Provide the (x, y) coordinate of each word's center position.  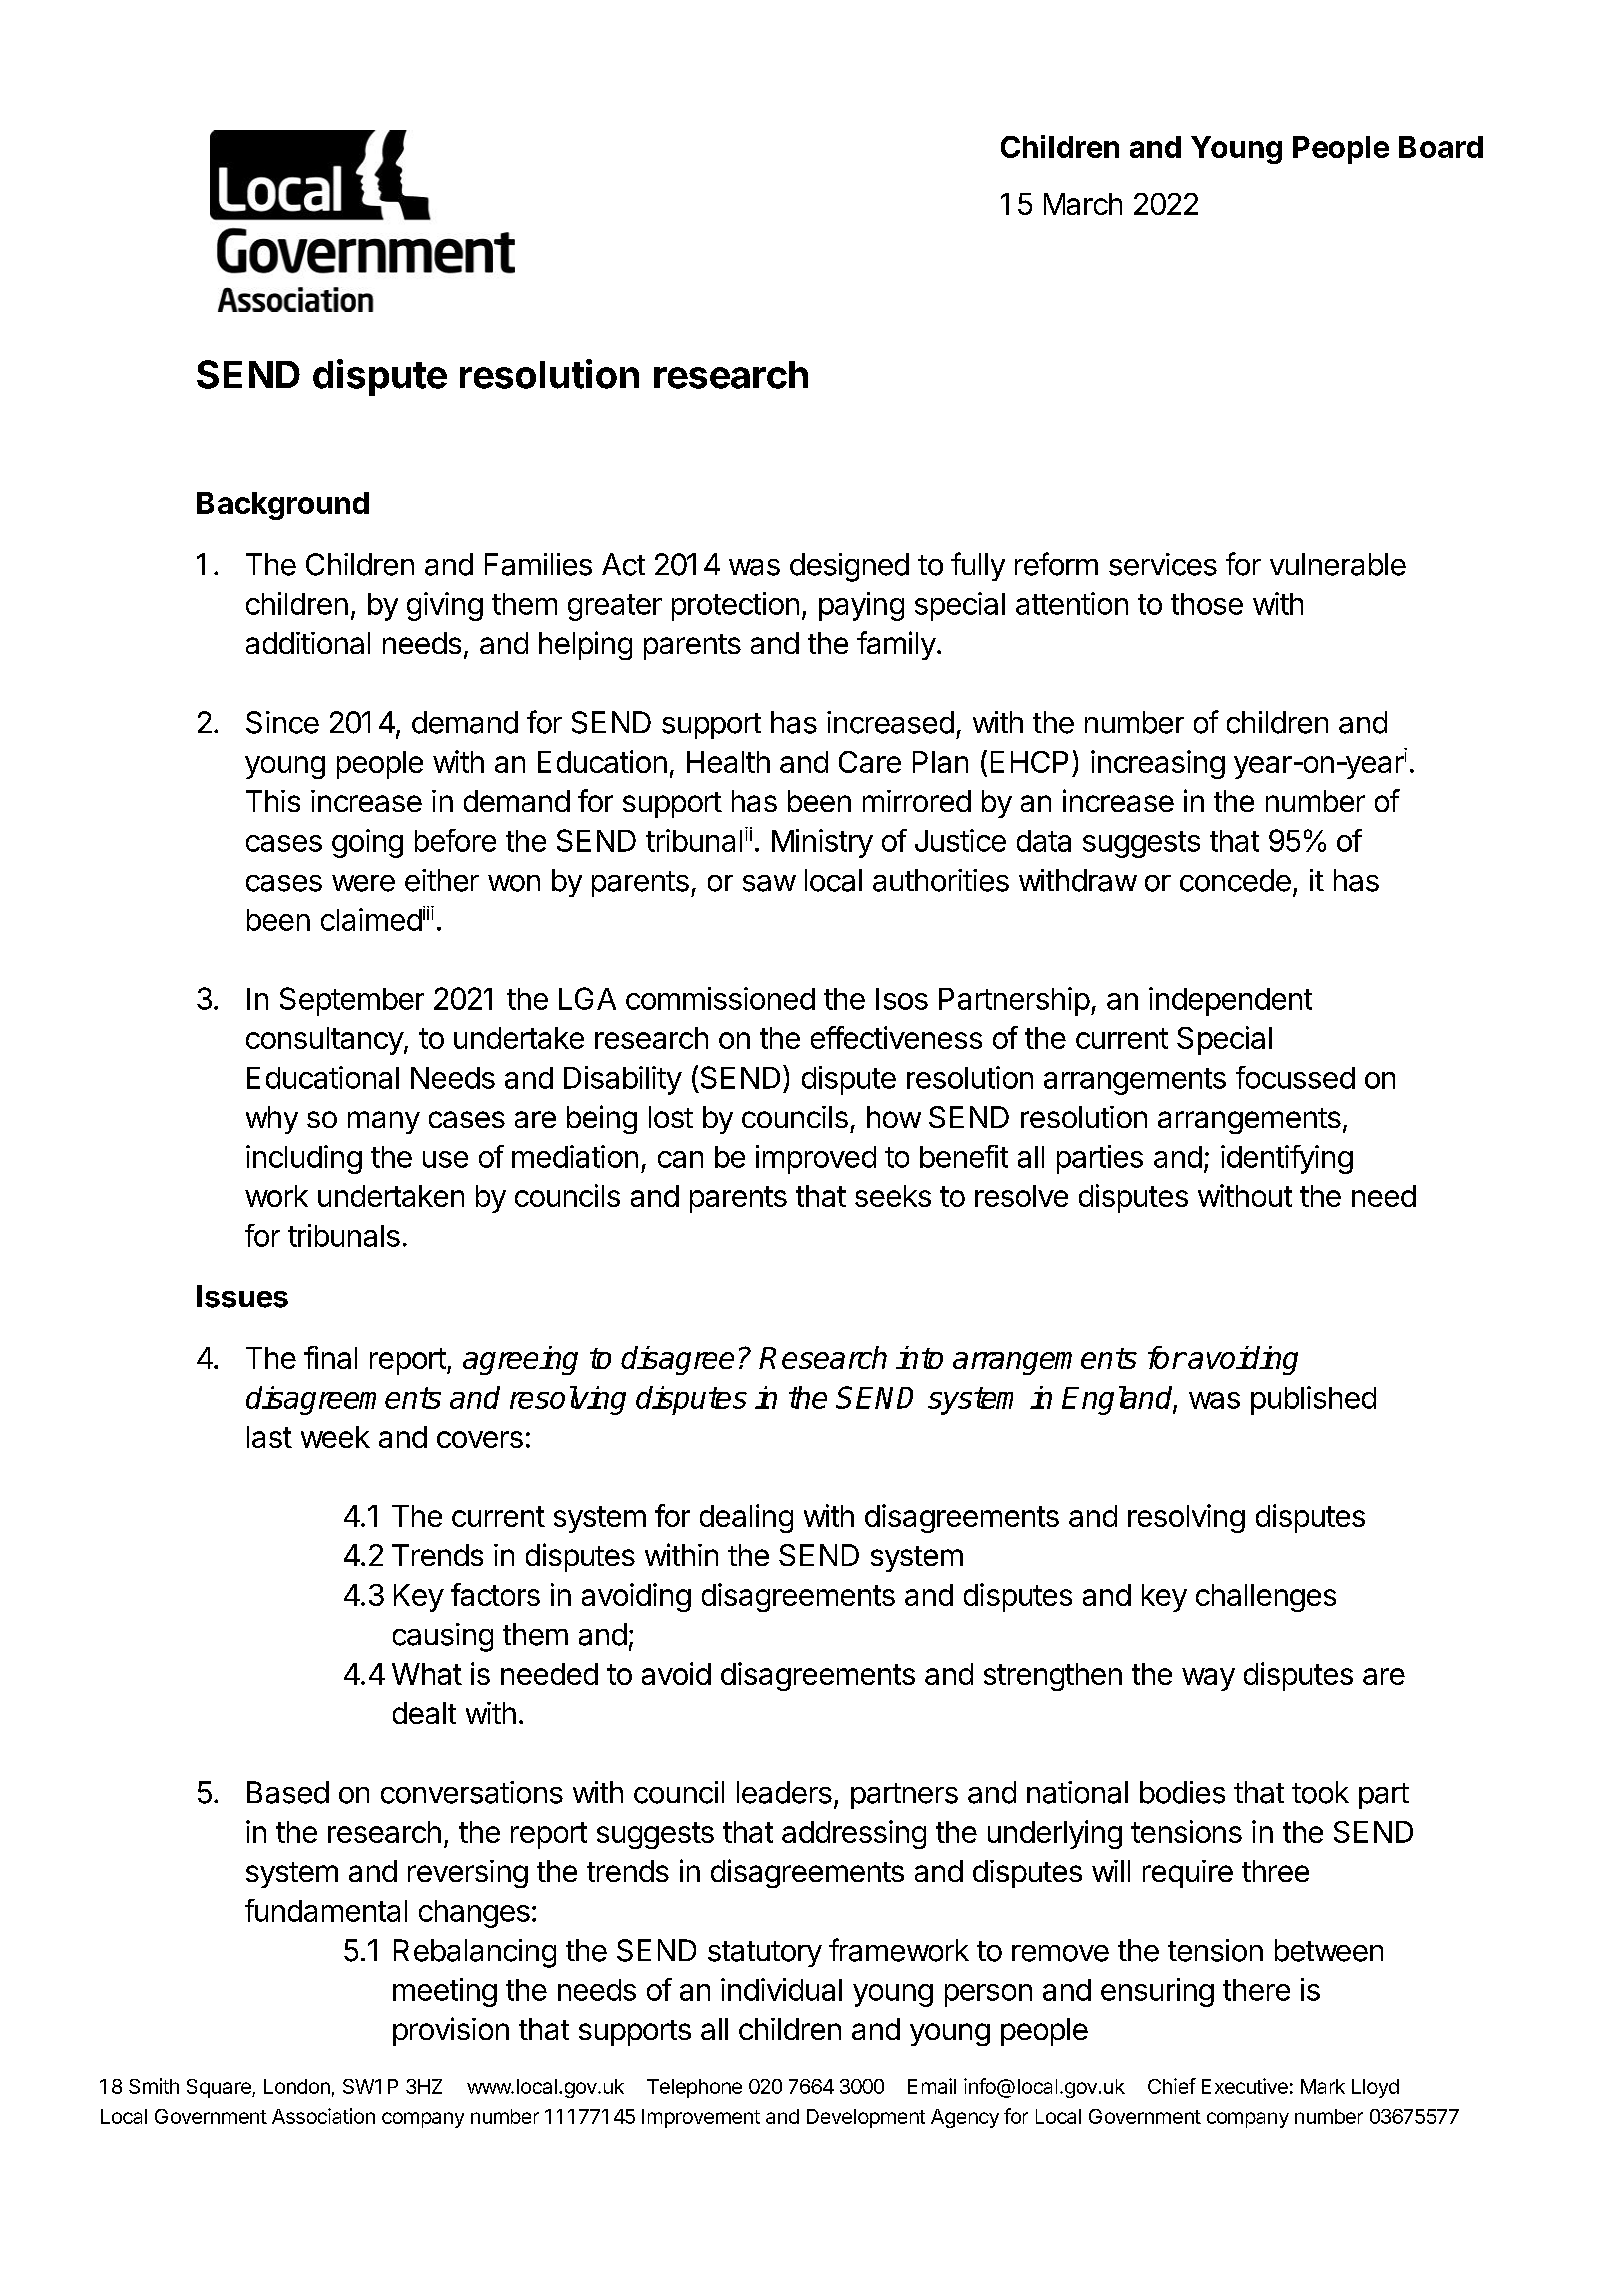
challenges (1266, 1598)
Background (283, 506)
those (1207, 604)
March (1083, 204)
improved (816, 1159)
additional (308, 643)
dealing (746, 1518)
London (297, 2086)
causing (443, 1637)
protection (735, 606)
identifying (1287, 1159)
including (304, 1159)
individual (781, 1989)
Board (1441, 147)
